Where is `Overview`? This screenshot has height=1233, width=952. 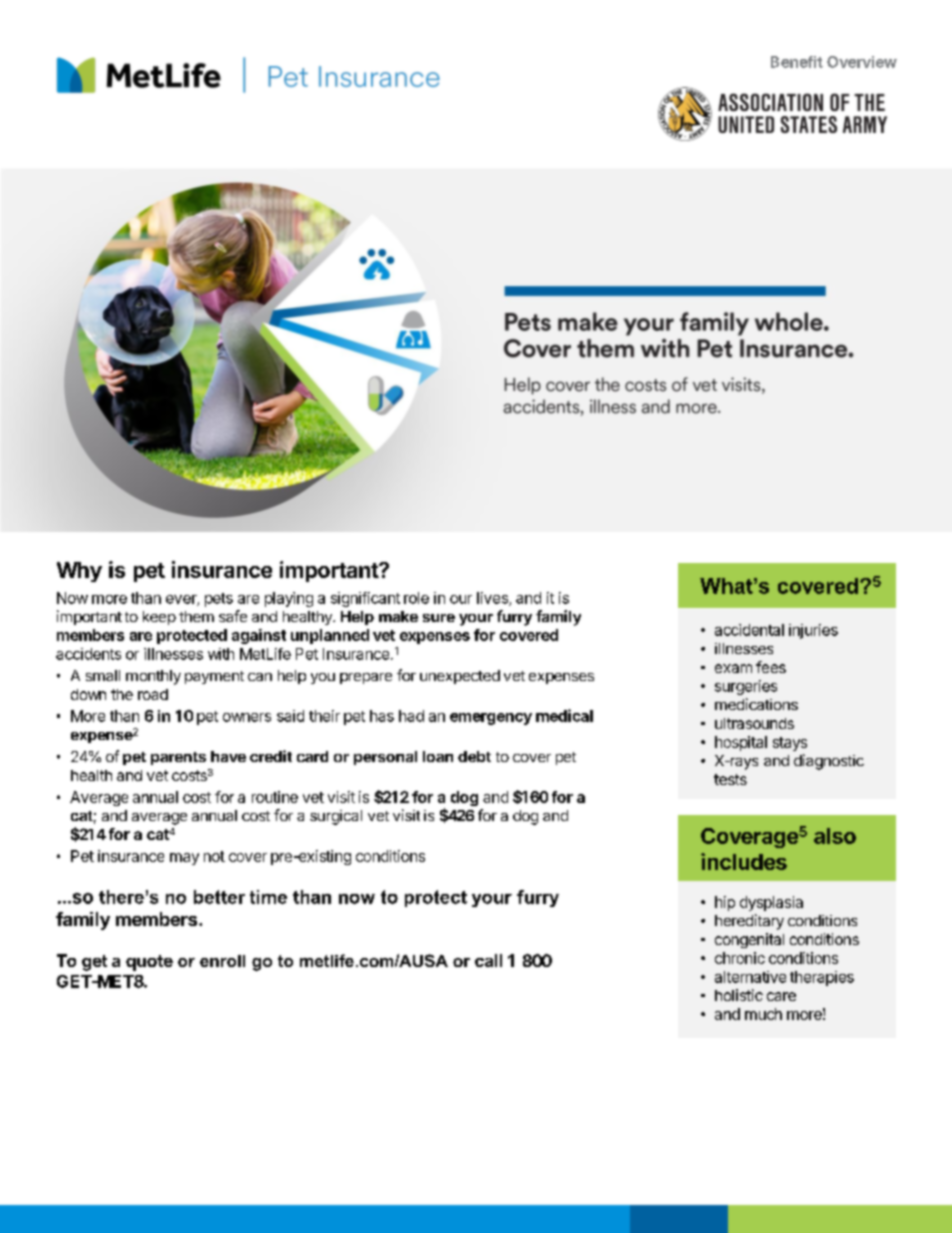
Overview is located at coordinates (862, 62).
